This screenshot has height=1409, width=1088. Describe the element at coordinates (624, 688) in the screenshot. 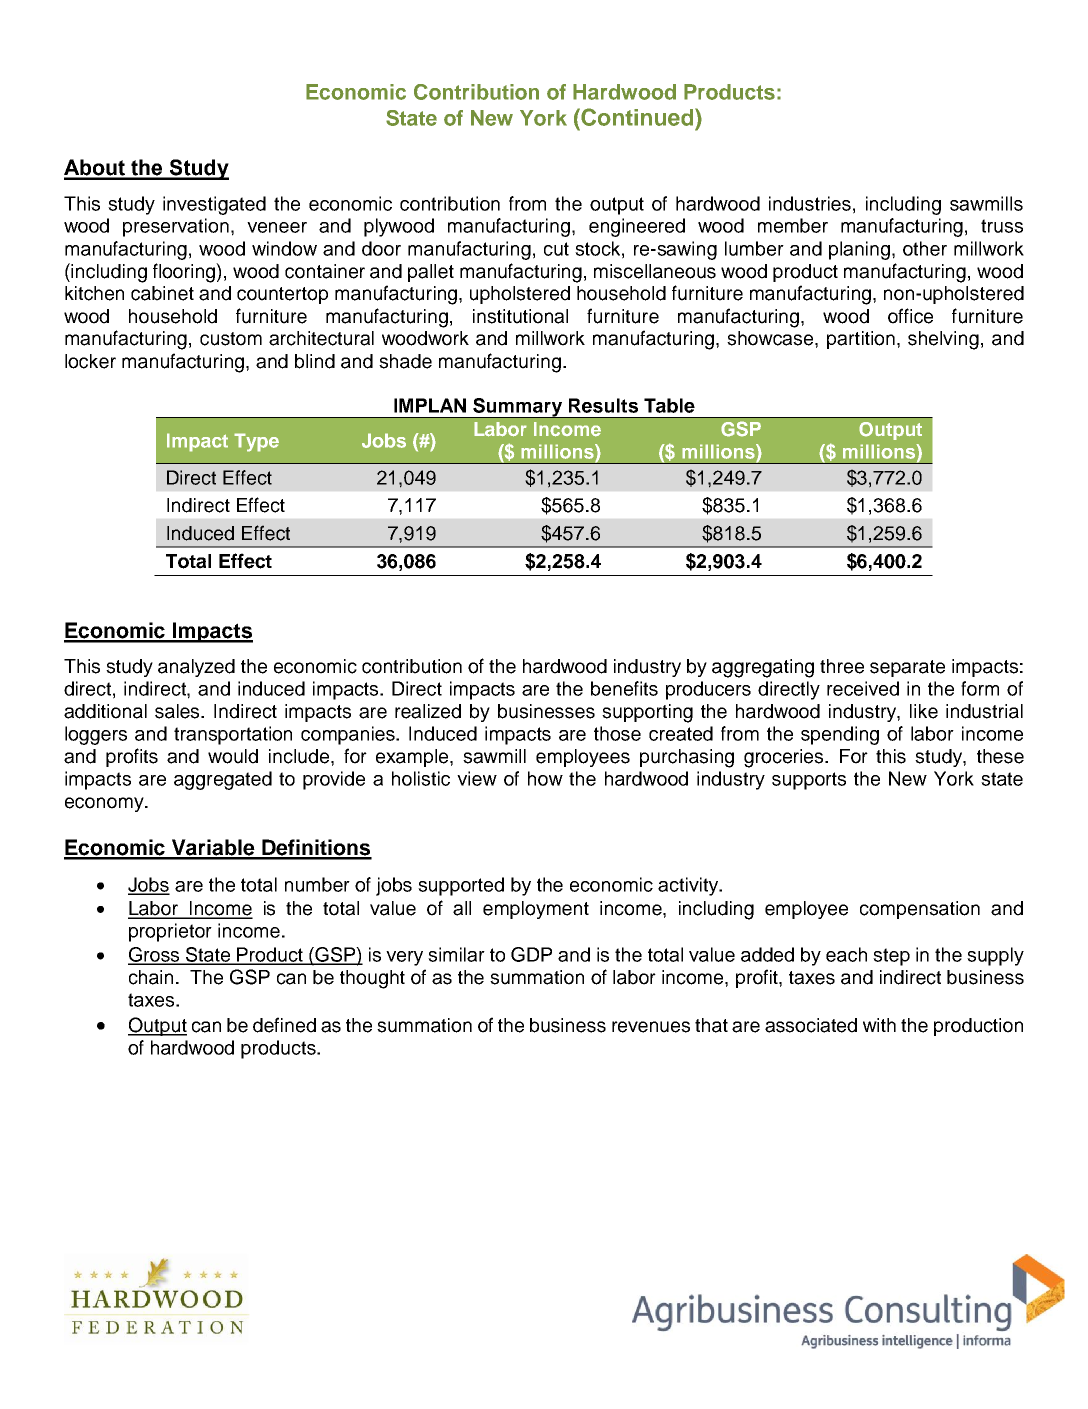

I see `benefits` at that location.
